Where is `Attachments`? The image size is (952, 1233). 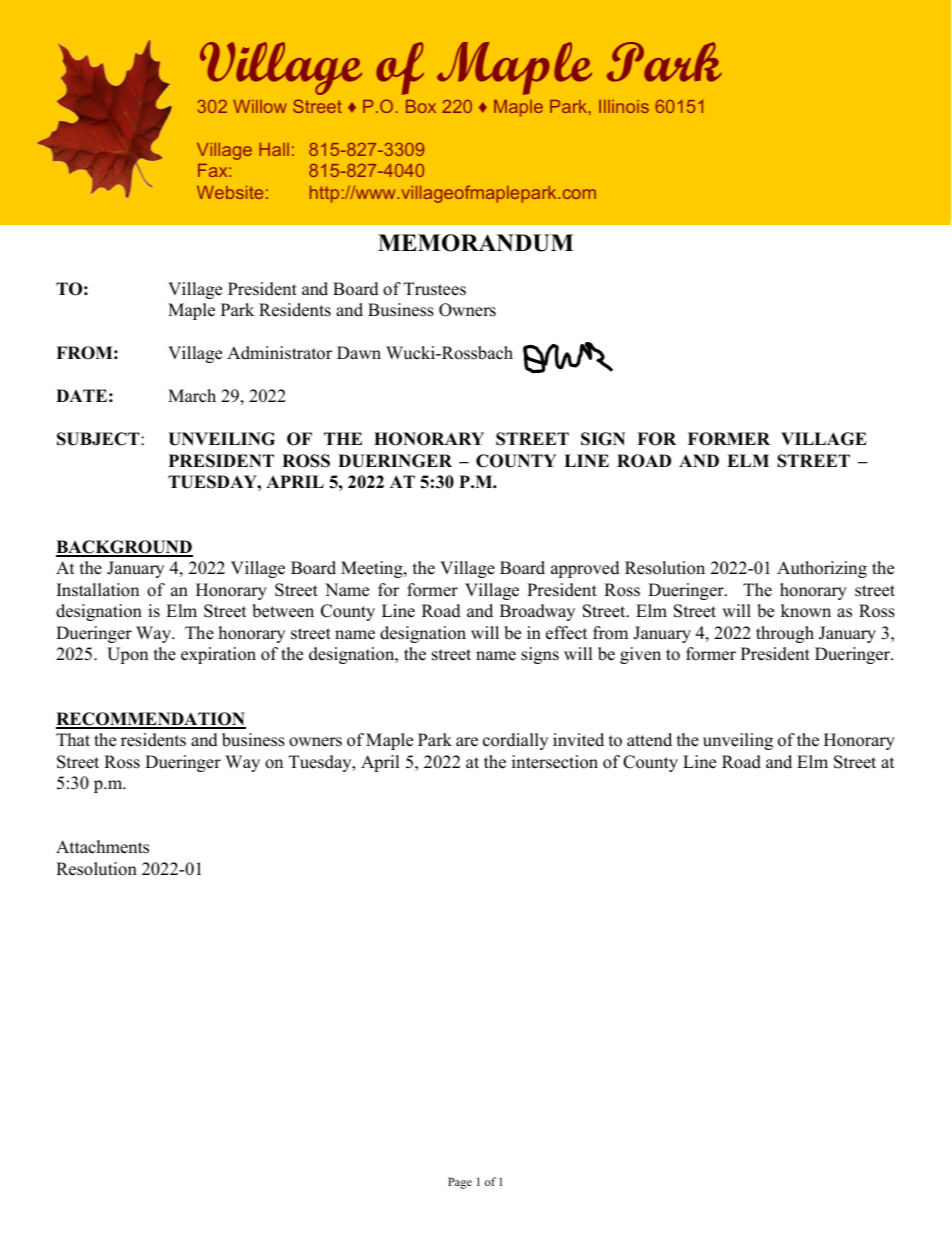
Attachments is located at coordinates (102, 847).
